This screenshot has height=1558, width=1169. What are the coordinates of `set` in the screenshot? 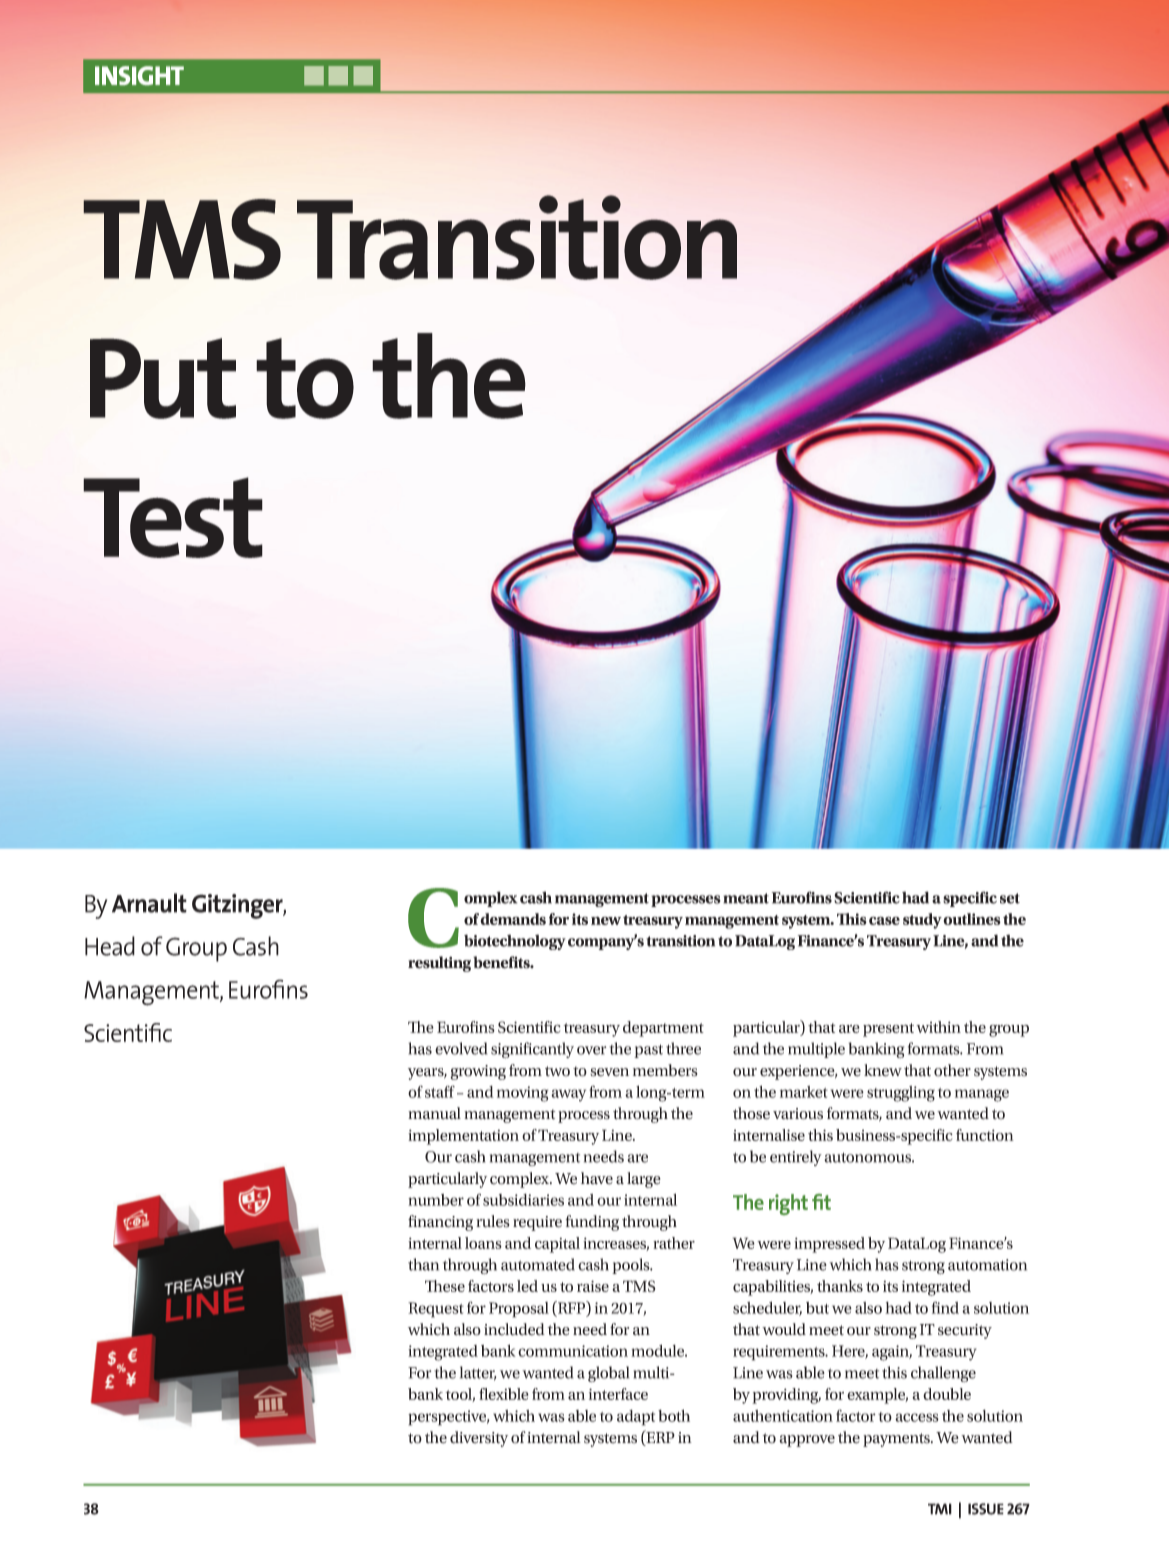 It's located at (1010, 898).
